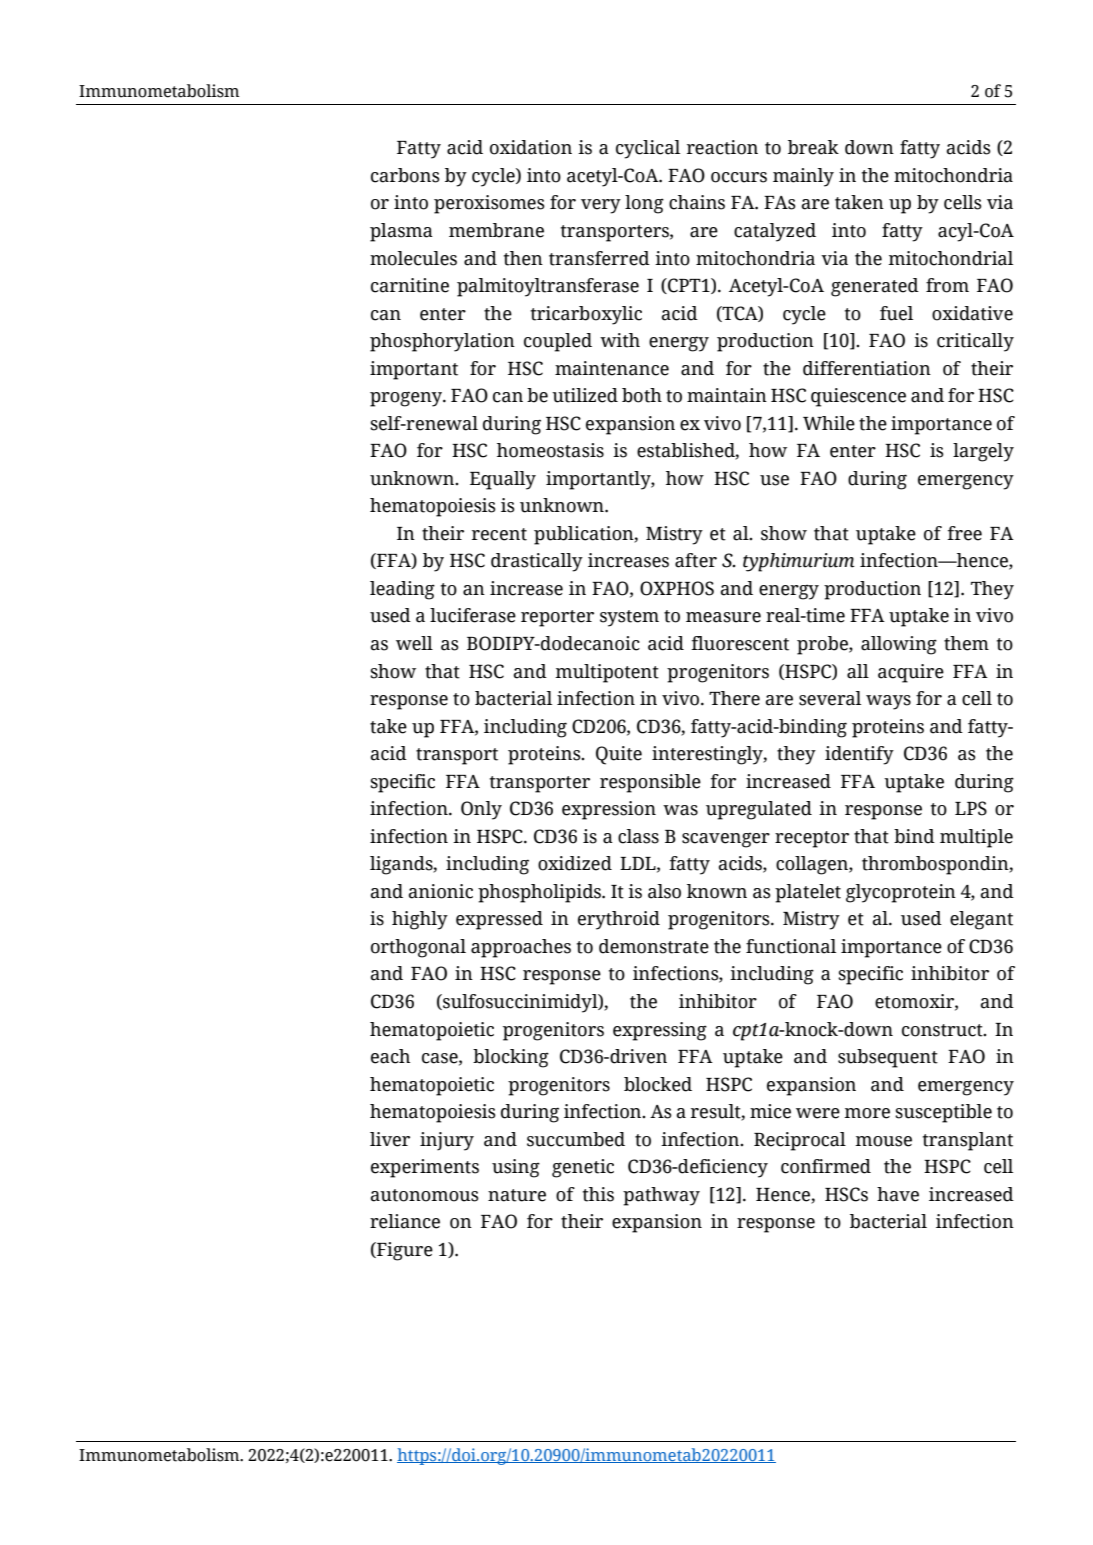 The height and width of the screenshot is (1545, 1093). Describe the element at coordinates (898, 1194) in the screenshot. I see `have` at that location.
